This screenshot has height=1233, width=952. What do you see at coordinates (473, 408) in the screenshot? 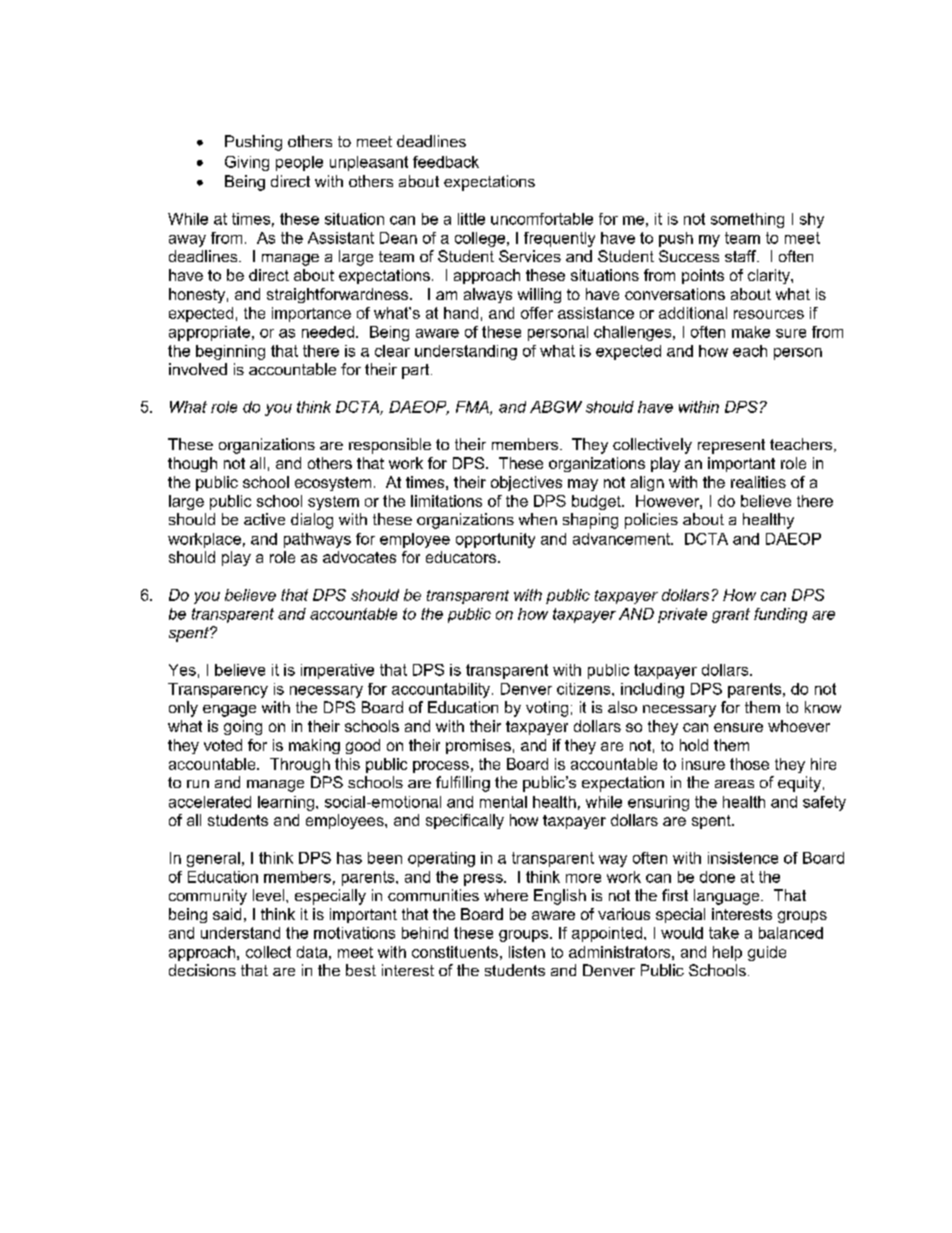
I see `FMA` at bounding box center [473, 408].
